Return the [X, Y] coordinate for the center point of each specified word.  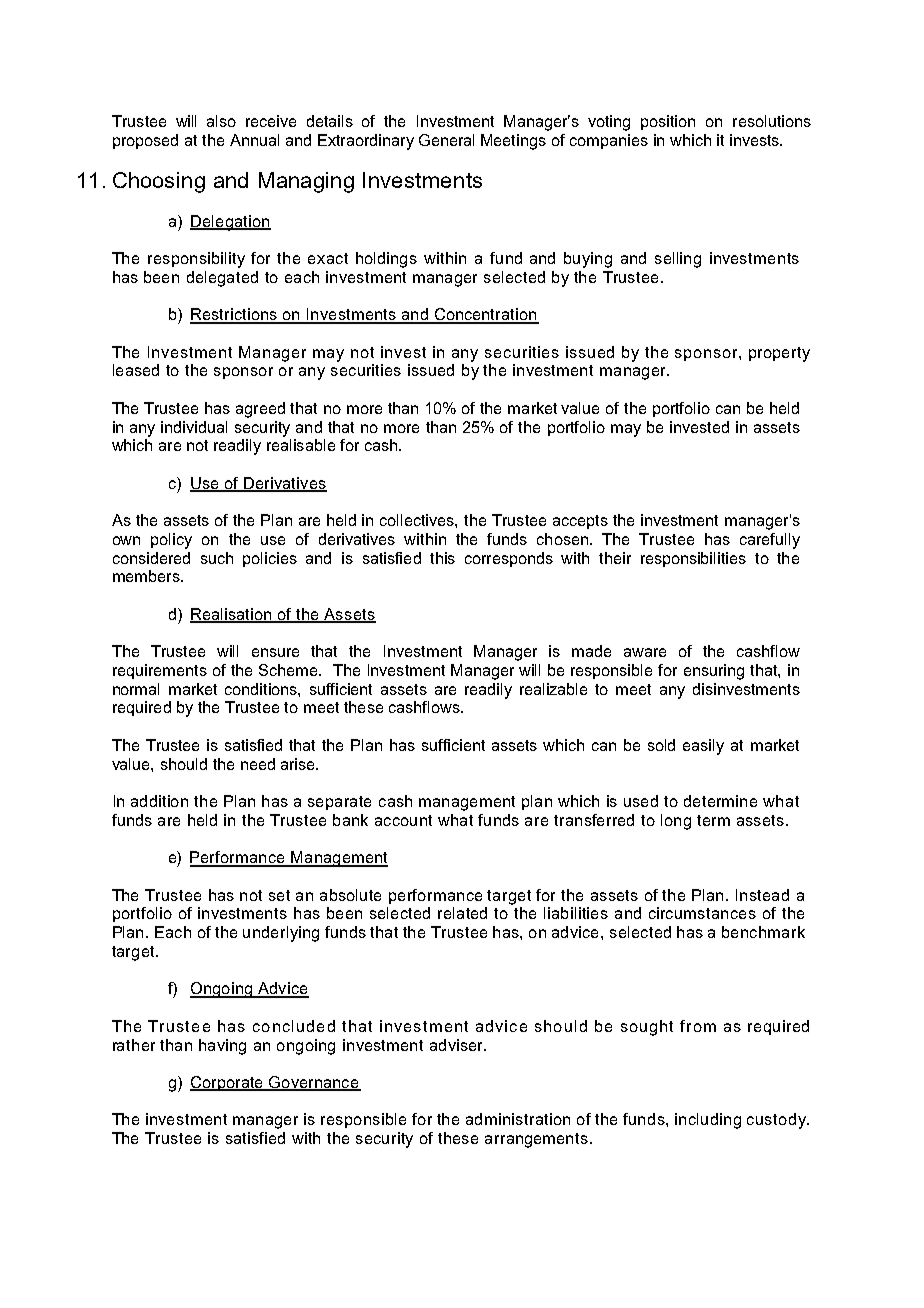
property [779, 354]
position [668, 122]
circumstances [702, 913]
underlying [281, 934]
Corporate [228, 1083]
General [446, 140]
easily [703, 747]
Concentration [485, 315]
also [221, 121]
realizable [553, 689]
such [217, 558]
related [462, 913]
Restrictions [235, 315]
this [442, 558]
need [258, 764]
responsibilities [693, 559]
